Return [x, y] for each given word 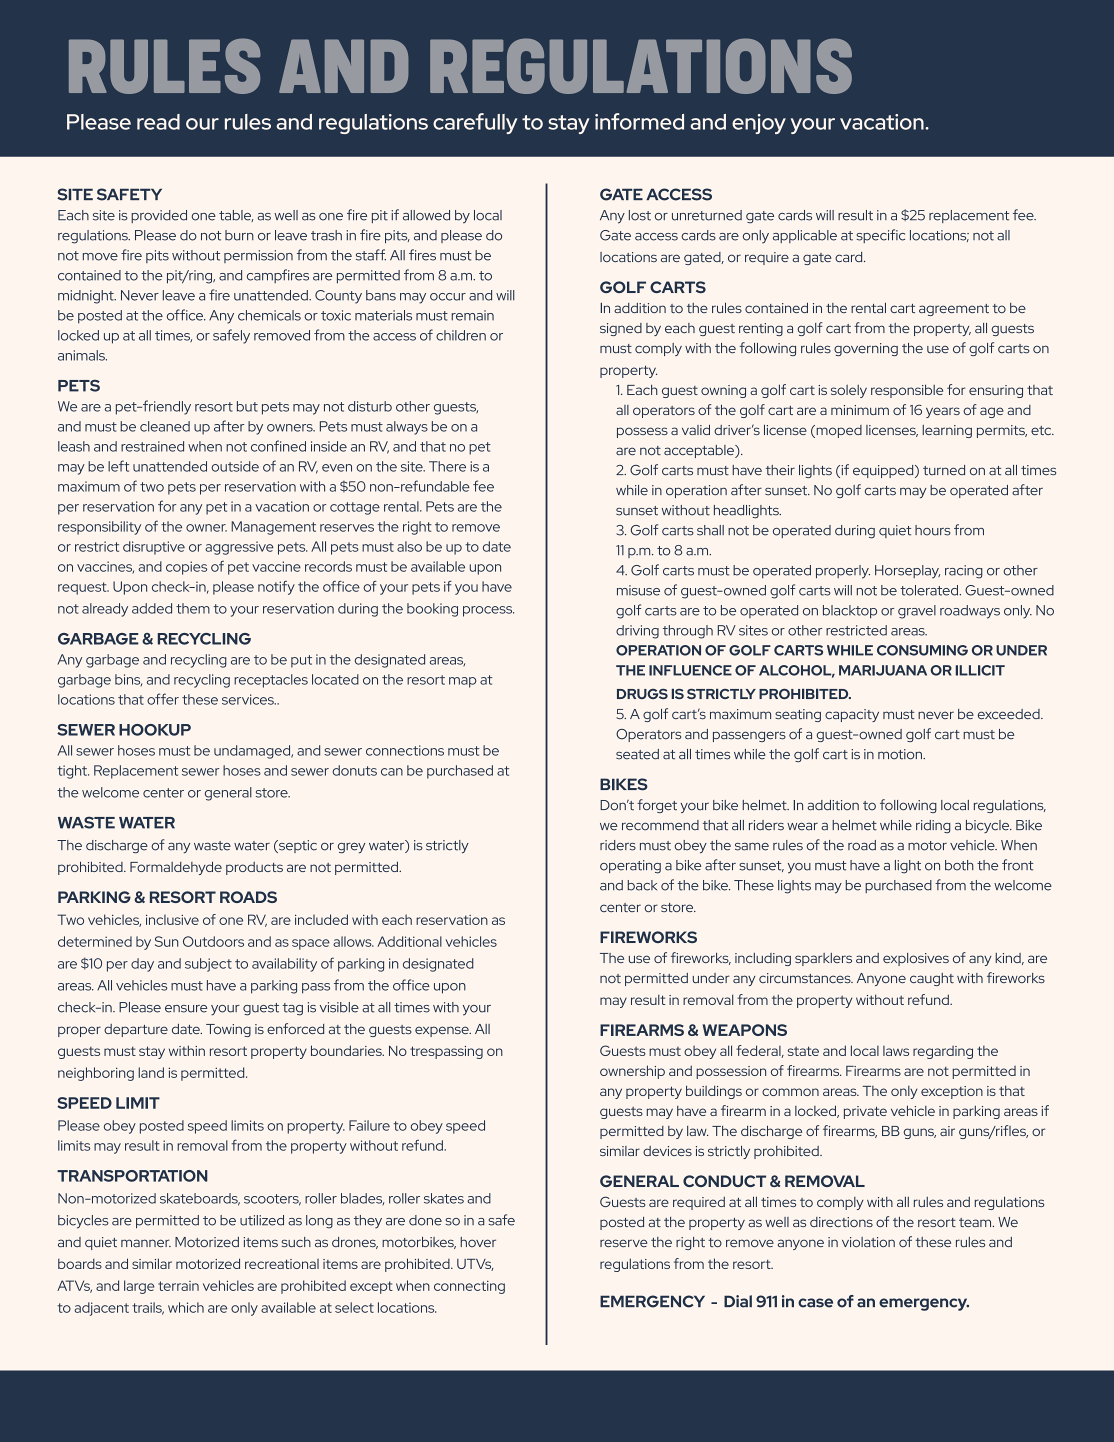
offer [163, 699]
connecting [469, 1287]
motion [901, 754]
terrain [178, 1286]
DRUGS [642, 693]
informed [639, 121]
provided [159, 216]
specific [881, 236]
